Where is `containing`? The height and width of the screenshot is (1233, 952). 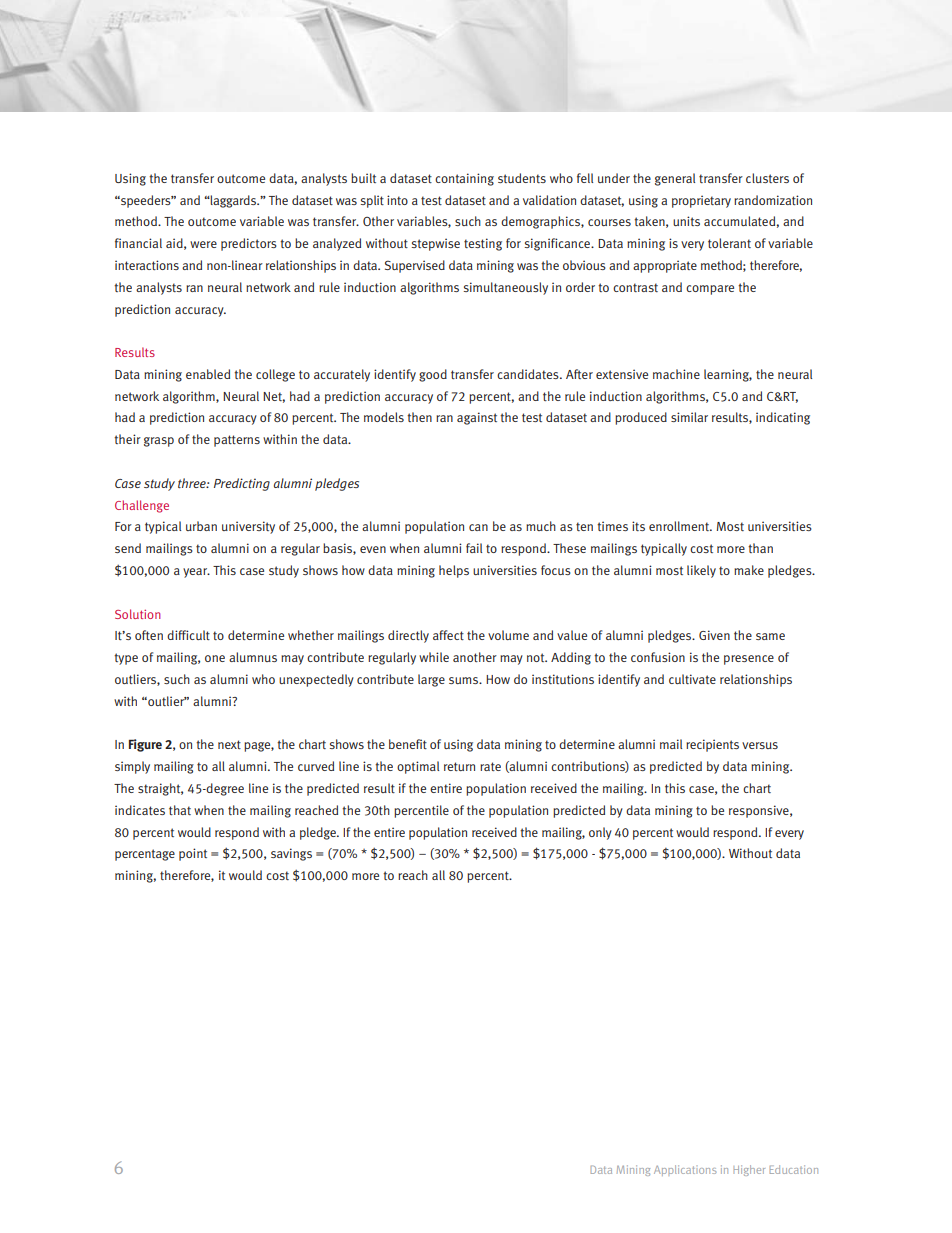 containing is located at coordinates (464, 179).
